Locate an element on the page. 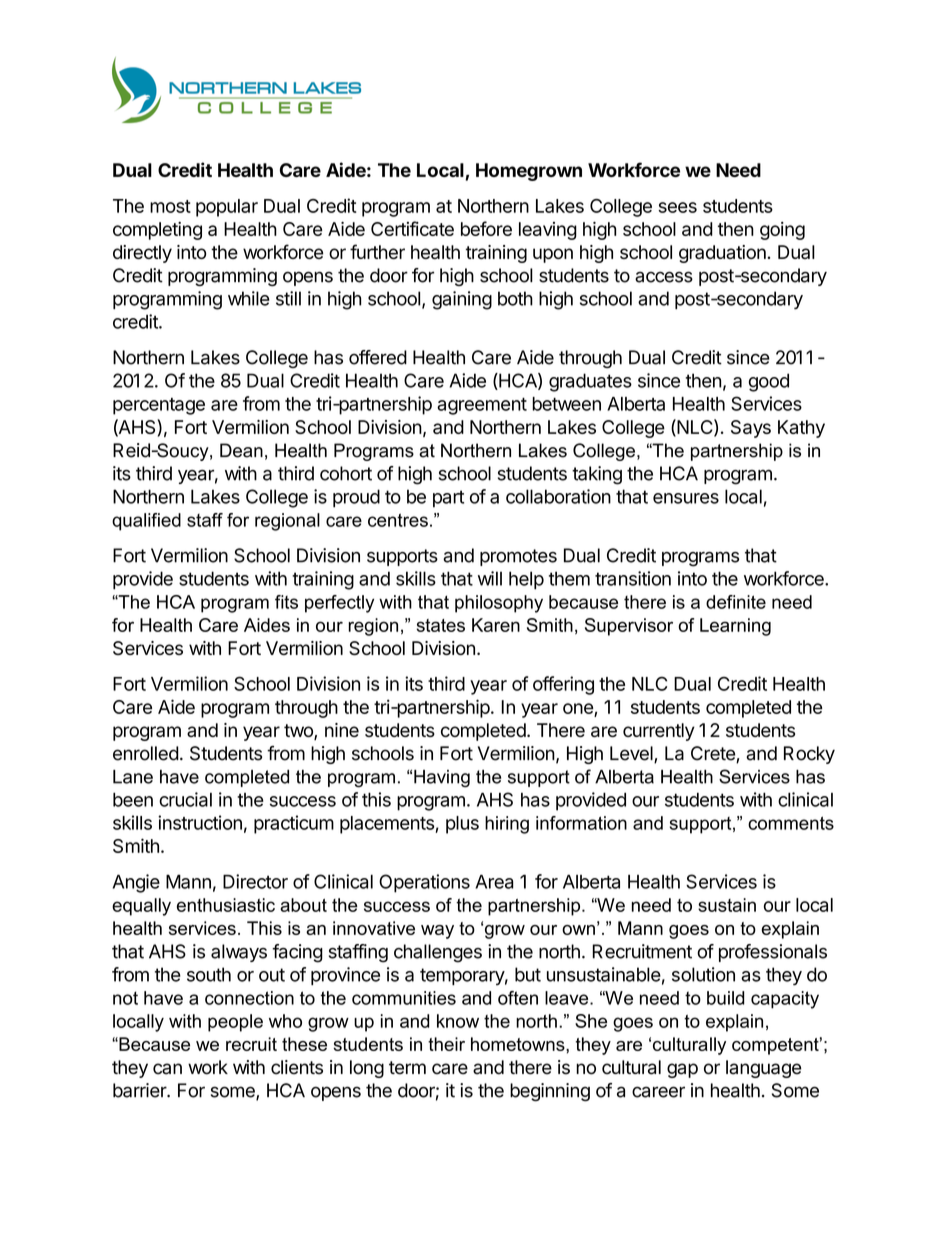 The width and height of the page is (952, 1233). popular is located at coordinates (227, 208).
